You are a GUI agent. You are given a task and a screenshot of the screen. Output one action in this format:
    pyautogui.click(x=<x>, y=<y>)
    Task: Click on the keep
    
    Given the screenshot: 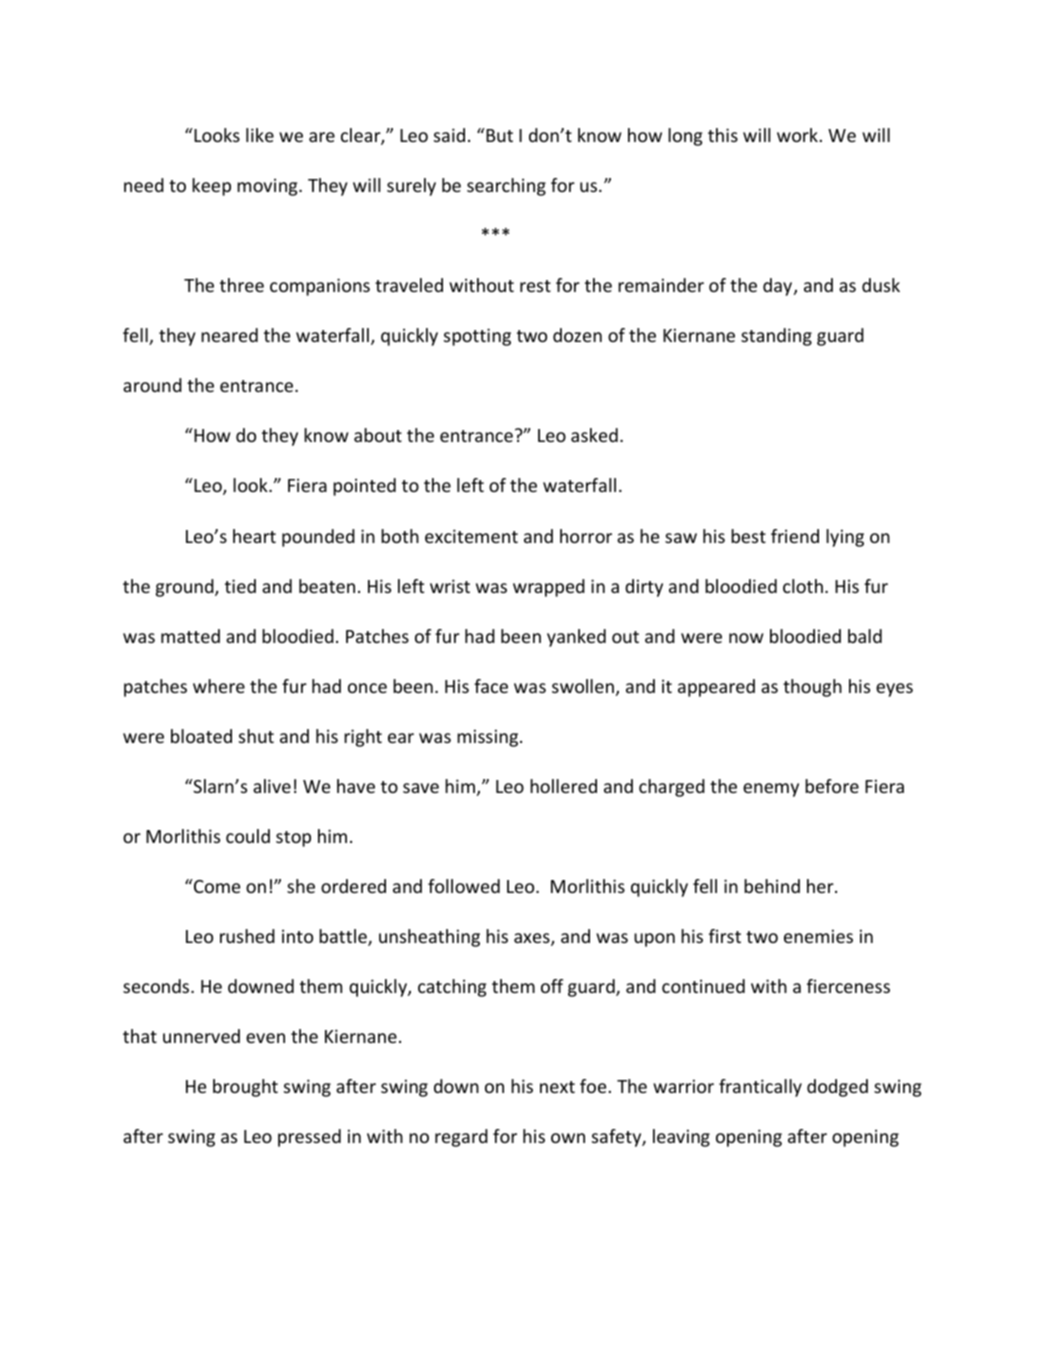 What is the action you would take?
    pyautogui.click(x=211, y=187)
